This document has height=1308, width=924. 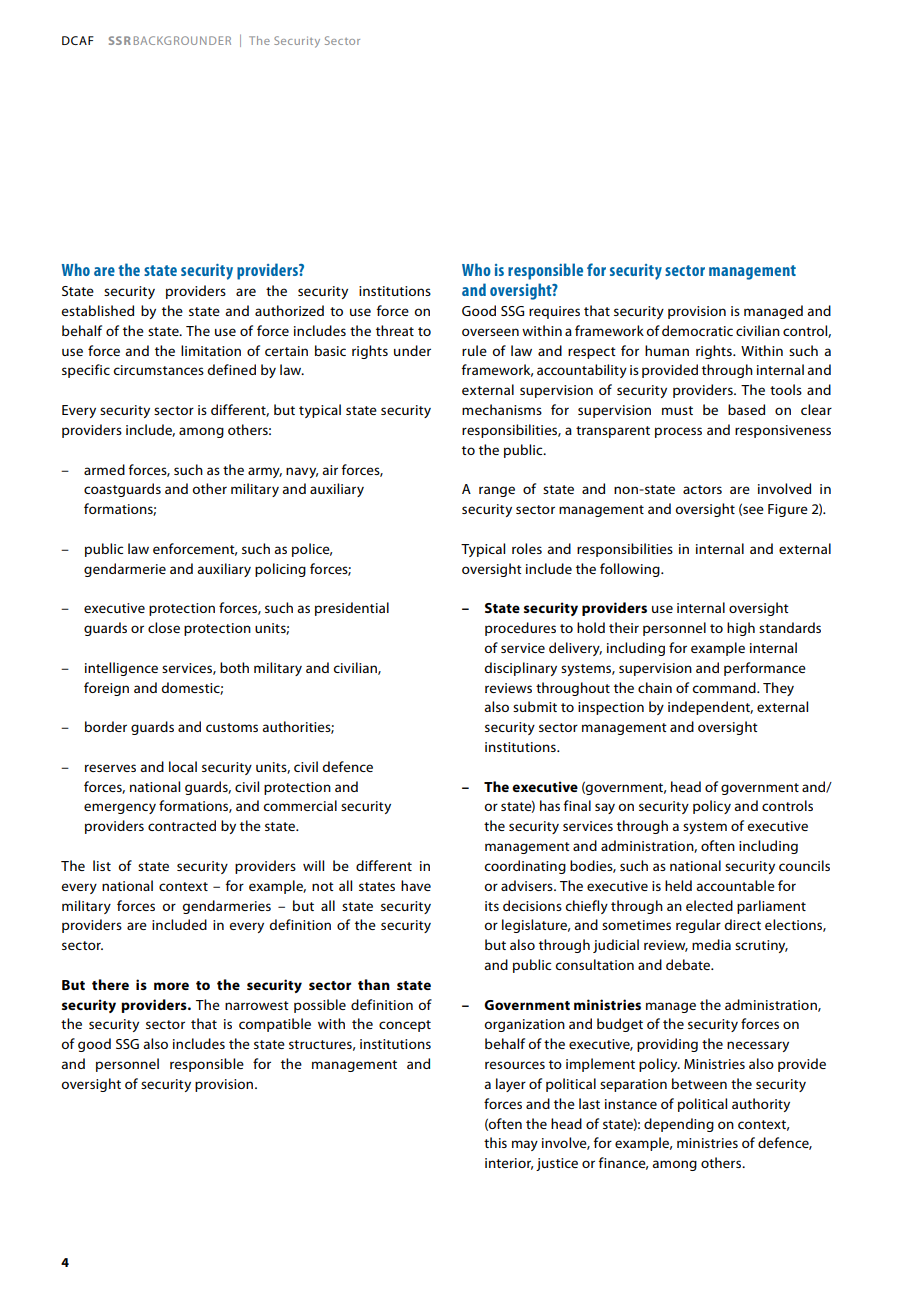 What do you see at coordinates (416, 885) in the document?
I see `have` at bounding box center [416, 885].
